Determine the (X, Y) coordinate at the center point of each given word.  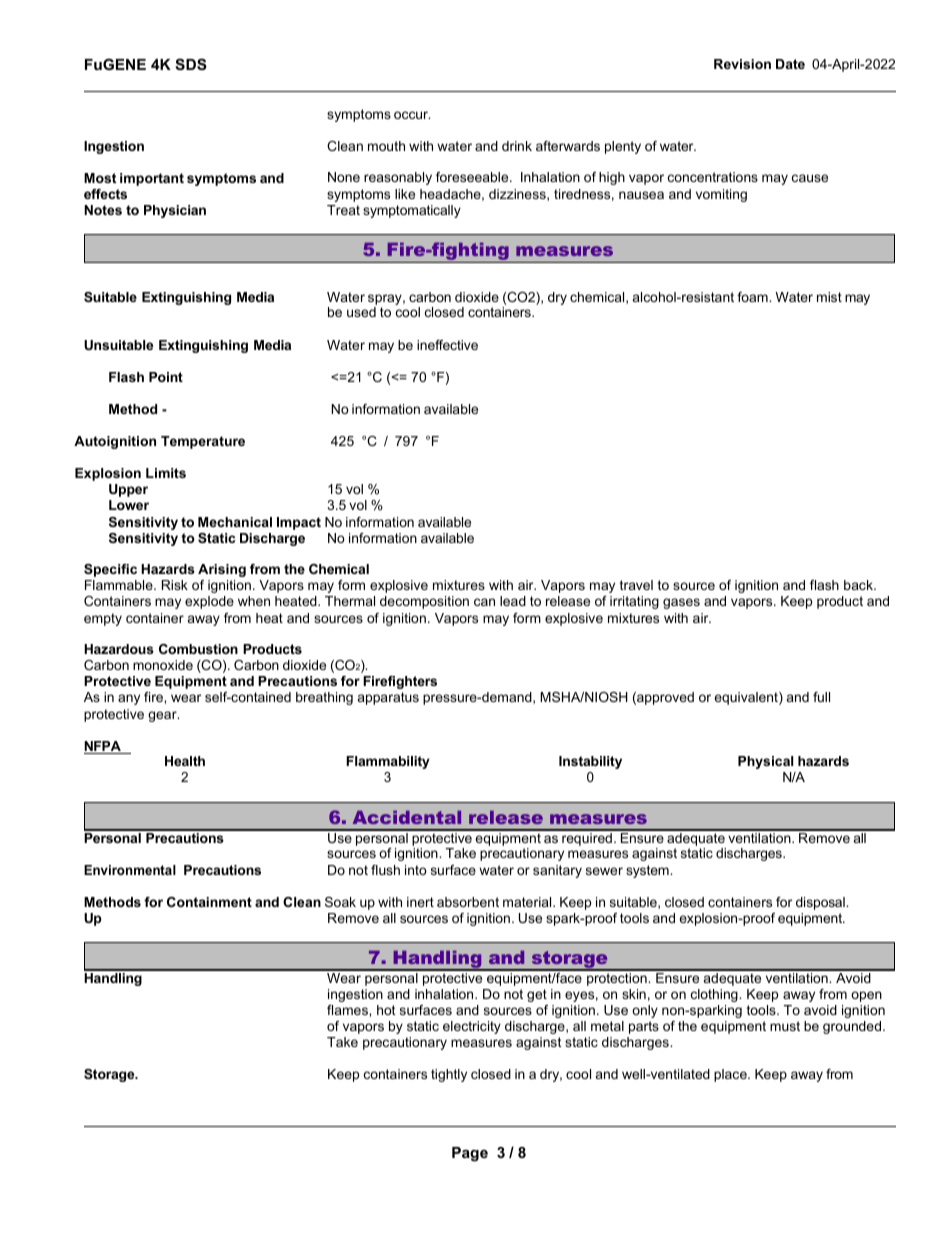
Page (470, 1154)
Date (790, 64)
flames (348, 1010)
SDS (191, 64)
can (484, 602)
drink (517, 146)
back (859, 585)
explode (209, 602)
